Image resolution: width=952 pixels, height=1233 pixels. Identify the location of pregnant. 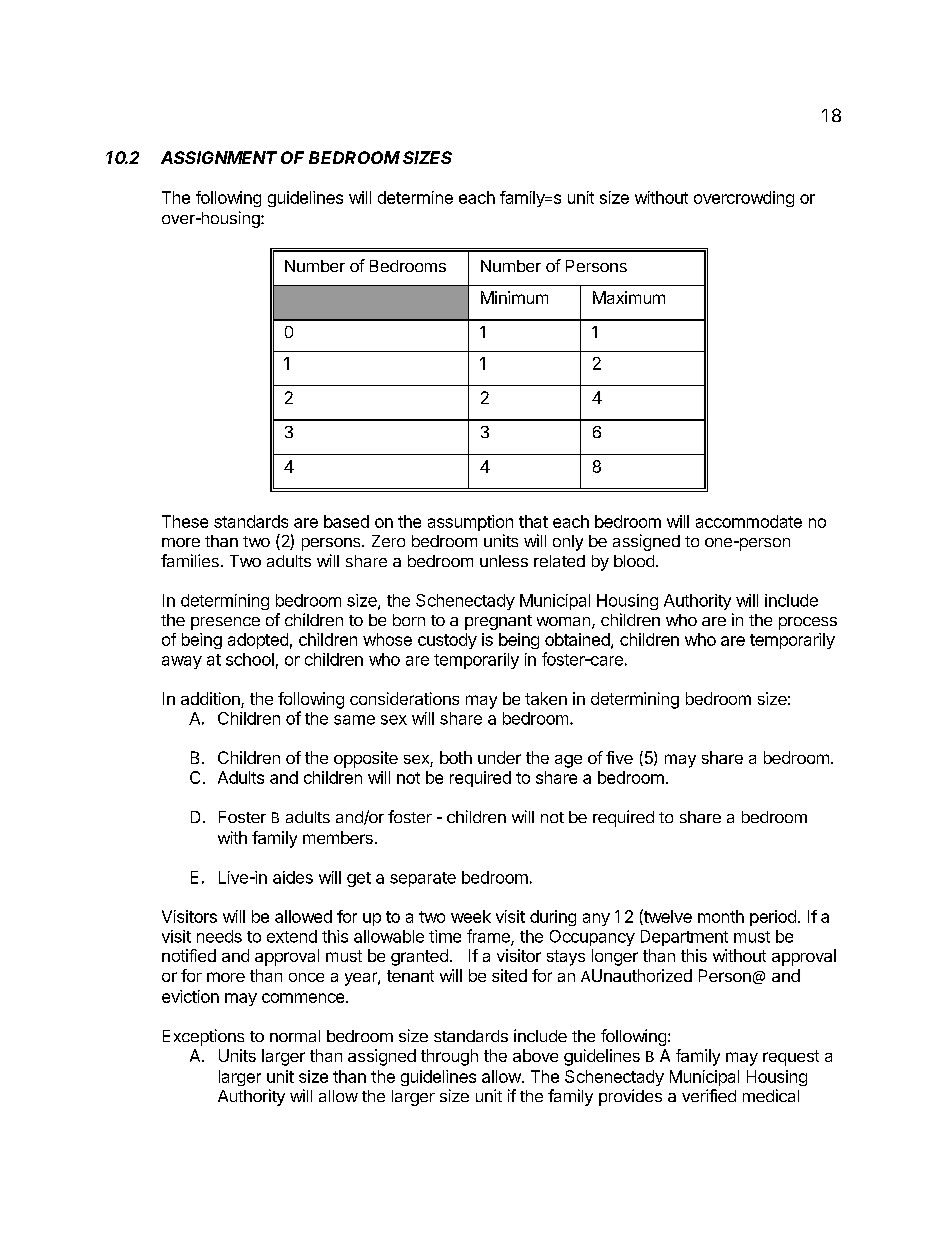
(498, 622).
